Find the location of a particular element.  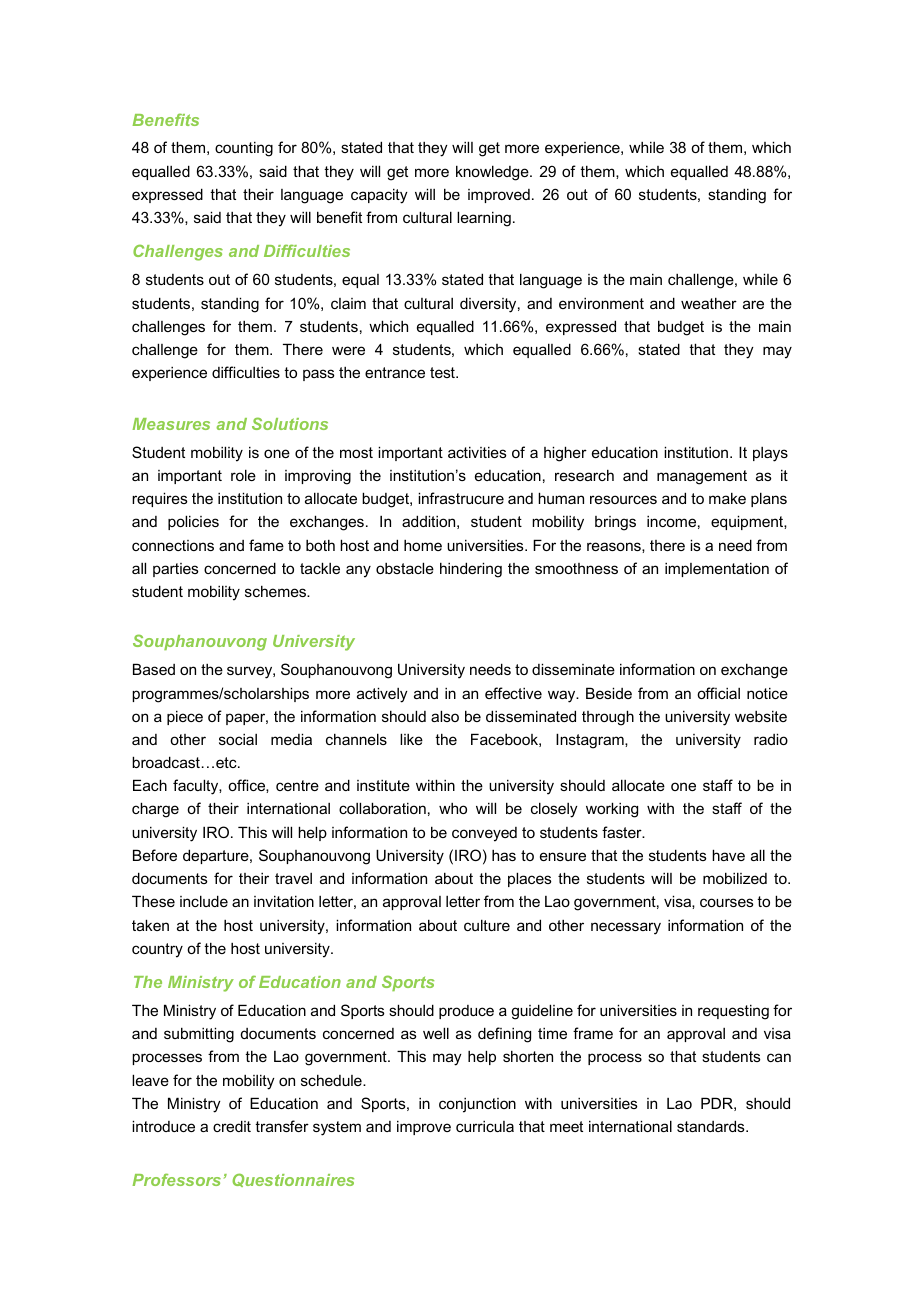

Based is located at coordinates (154, 669).
